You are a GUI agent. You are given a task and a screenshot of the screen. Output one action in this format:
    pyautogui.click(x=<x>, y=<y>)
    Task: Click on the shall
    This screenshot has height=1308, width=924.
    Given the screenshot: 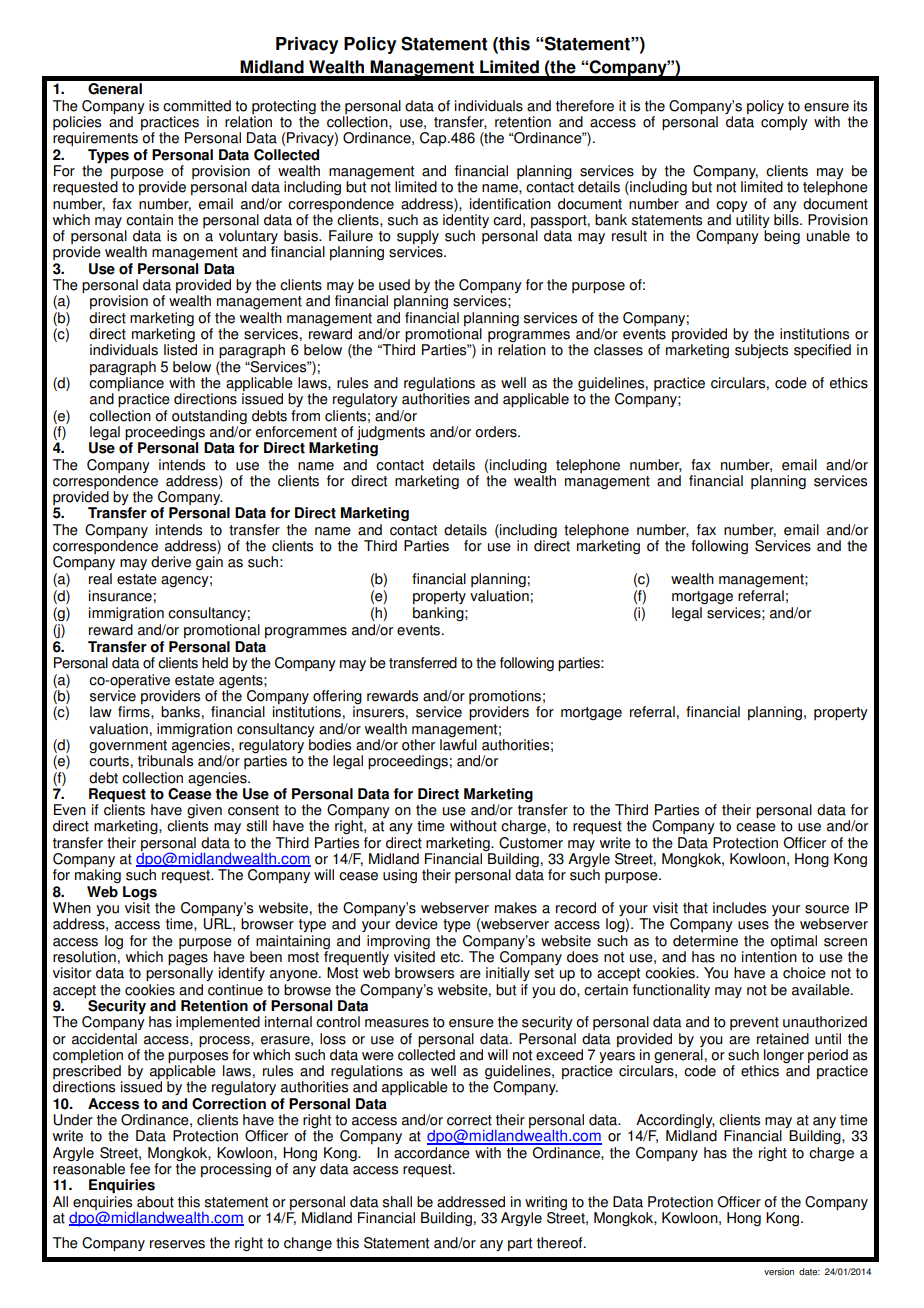 What is the action you would take?
    pyautogui.click(x=397, y=1202)
